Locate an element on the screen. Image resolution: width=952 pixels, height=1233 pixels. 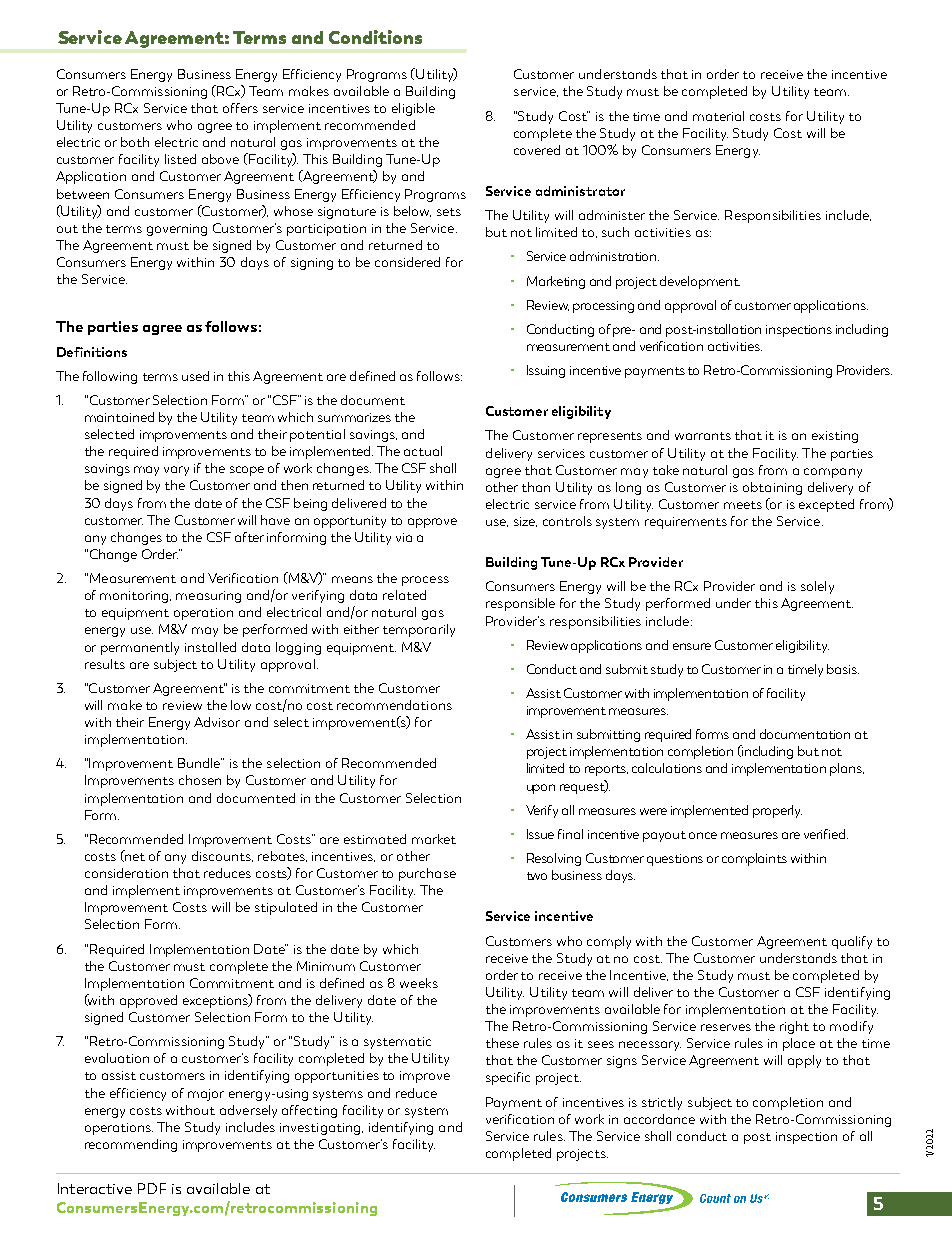
solely is located at coordinates (817, 587).
